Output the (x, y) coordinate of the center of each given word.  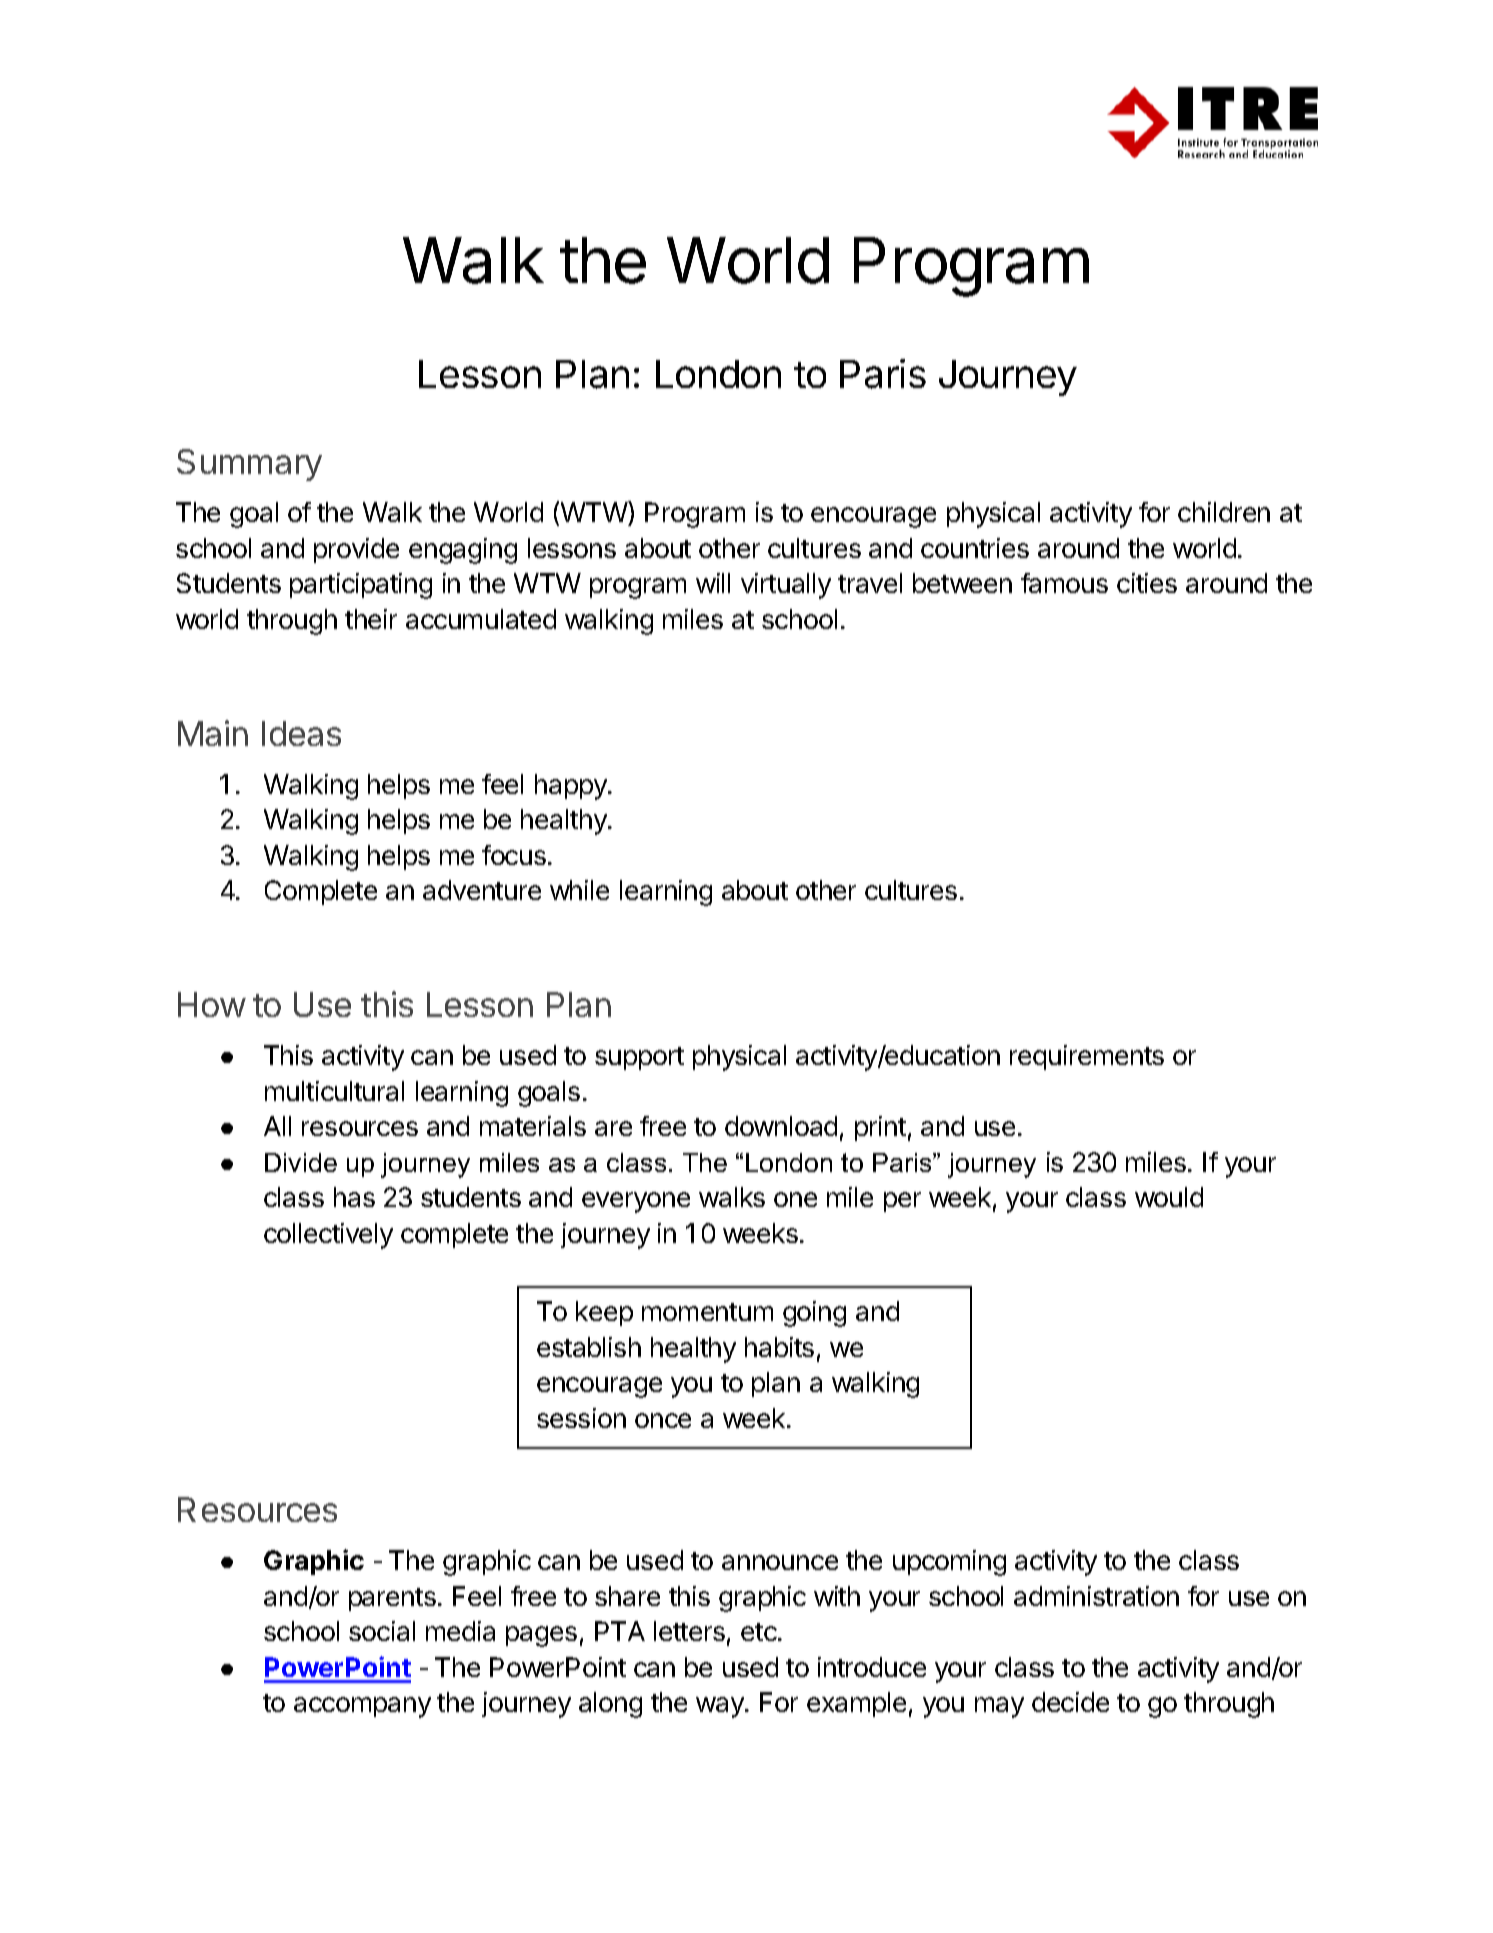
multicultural (334, 1091)
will (713, 583)
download (781, 1126)
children (1224, 512)
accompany (362, 1707)
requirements (1087, 1057)
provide (356, 550)
